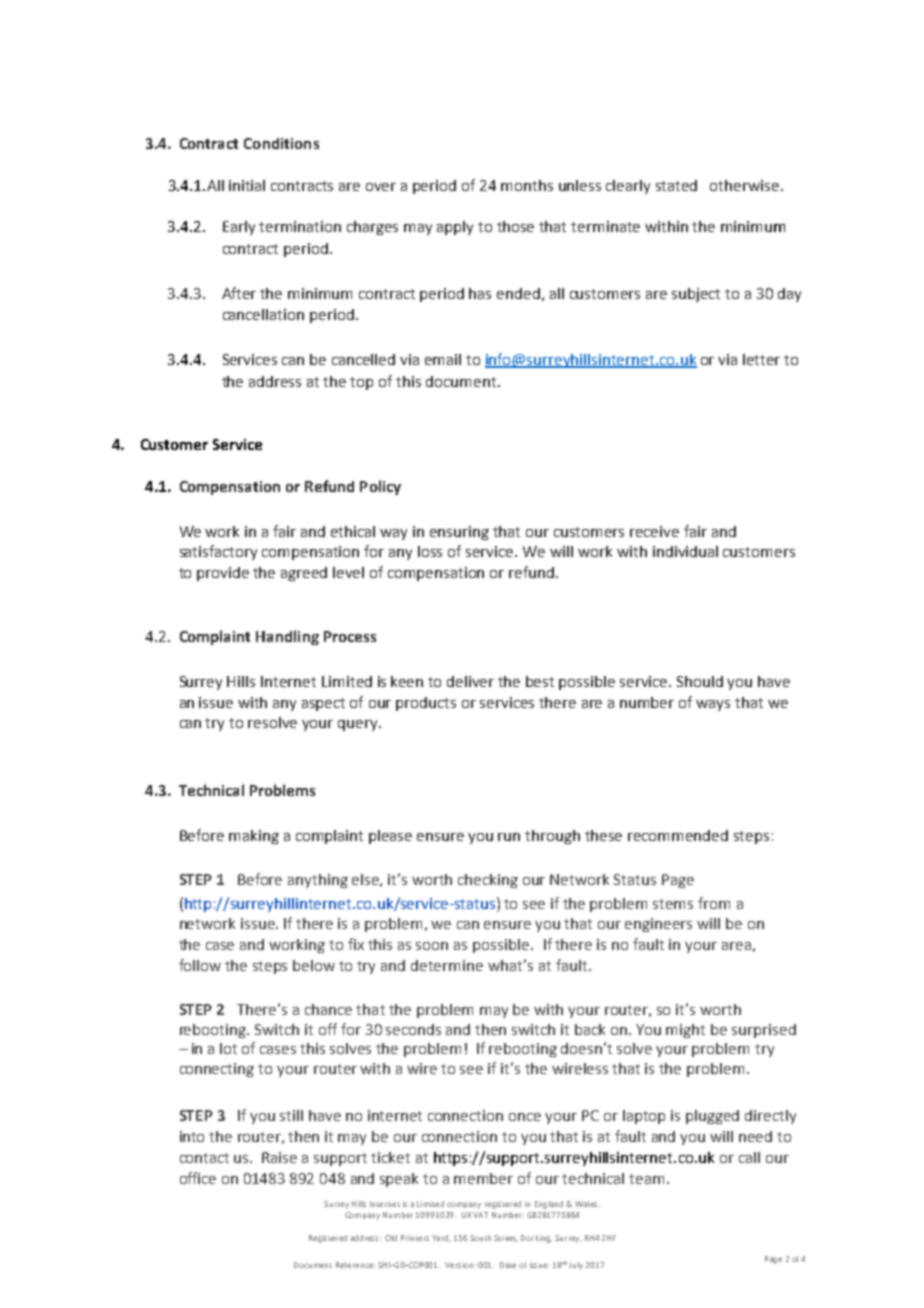 The width and height of the screenshot is (924, 1308). Describe the element at coordinates (749, 1157) in the screenshot. I see `call` at that location.
